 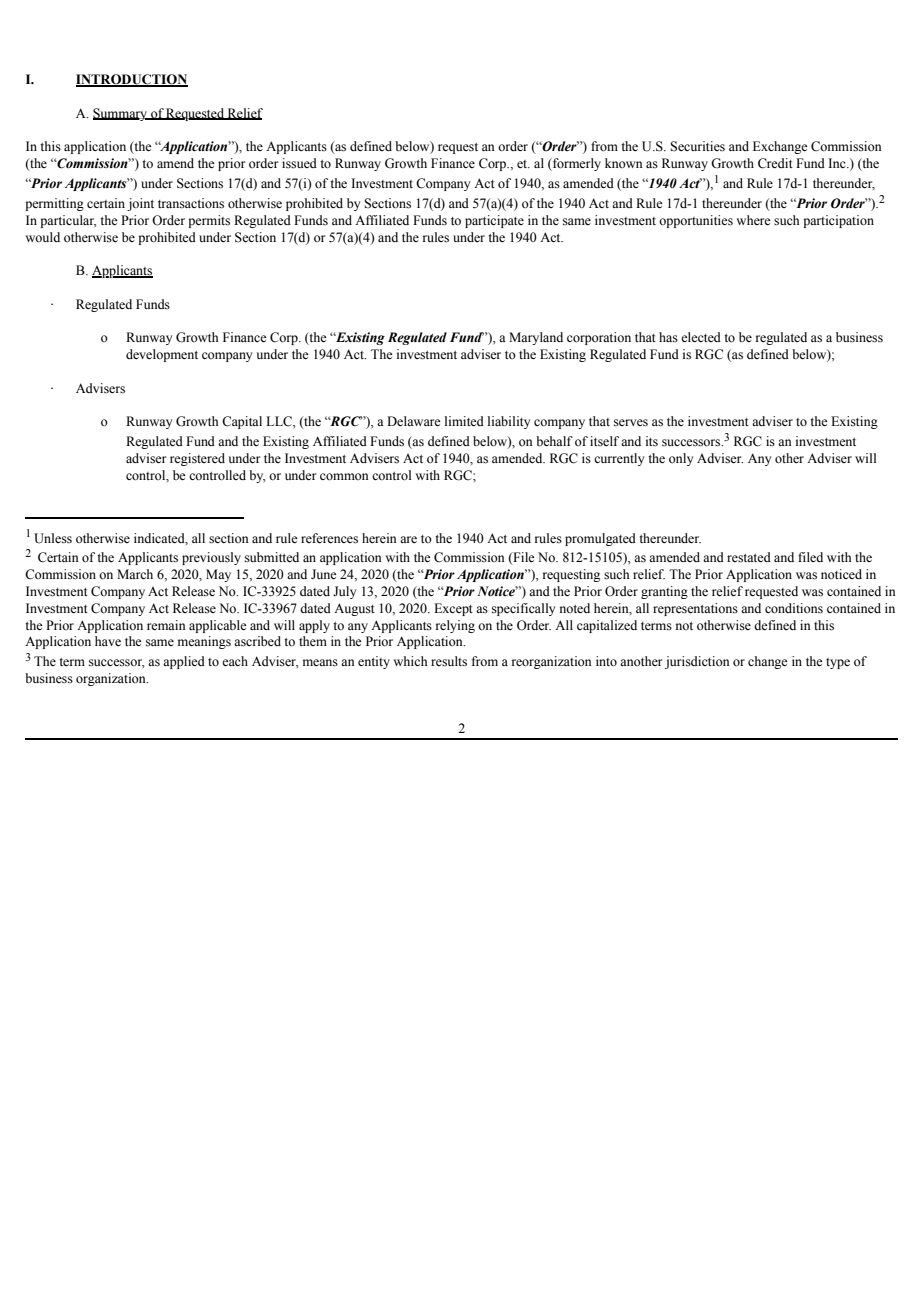 What do you see at coordinates (494, 221) in the screenshot?
I see `participate` at bounding box center [494, 221].
